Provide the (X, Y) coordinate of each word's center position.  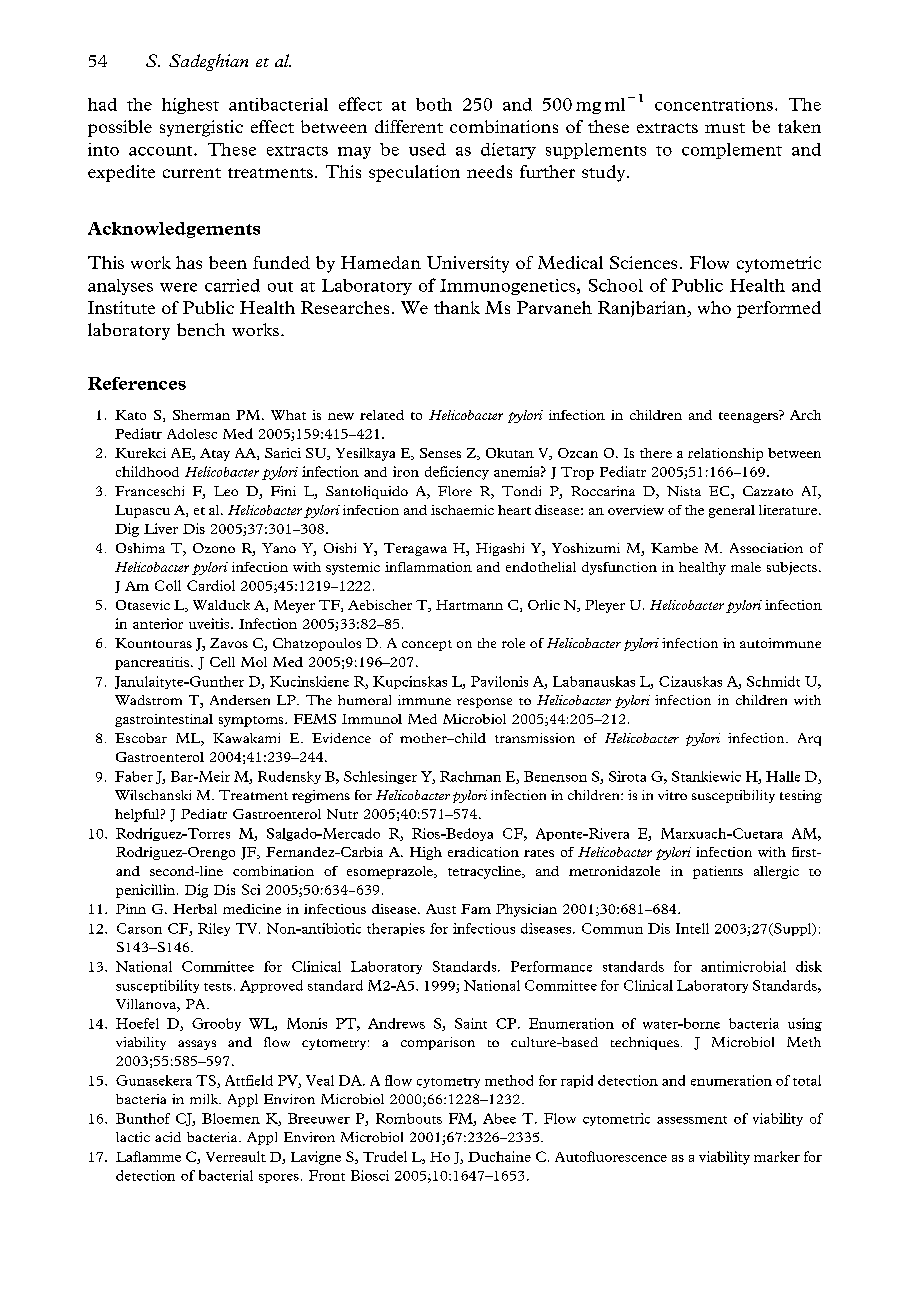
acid (168, 1137)
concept (427, 645)
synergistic (201, 128)
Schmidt (773, 681)
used (427, 149)
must (725, 128)
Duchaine (499, 1156)
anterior (158, 623)
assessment (692, 1120)
